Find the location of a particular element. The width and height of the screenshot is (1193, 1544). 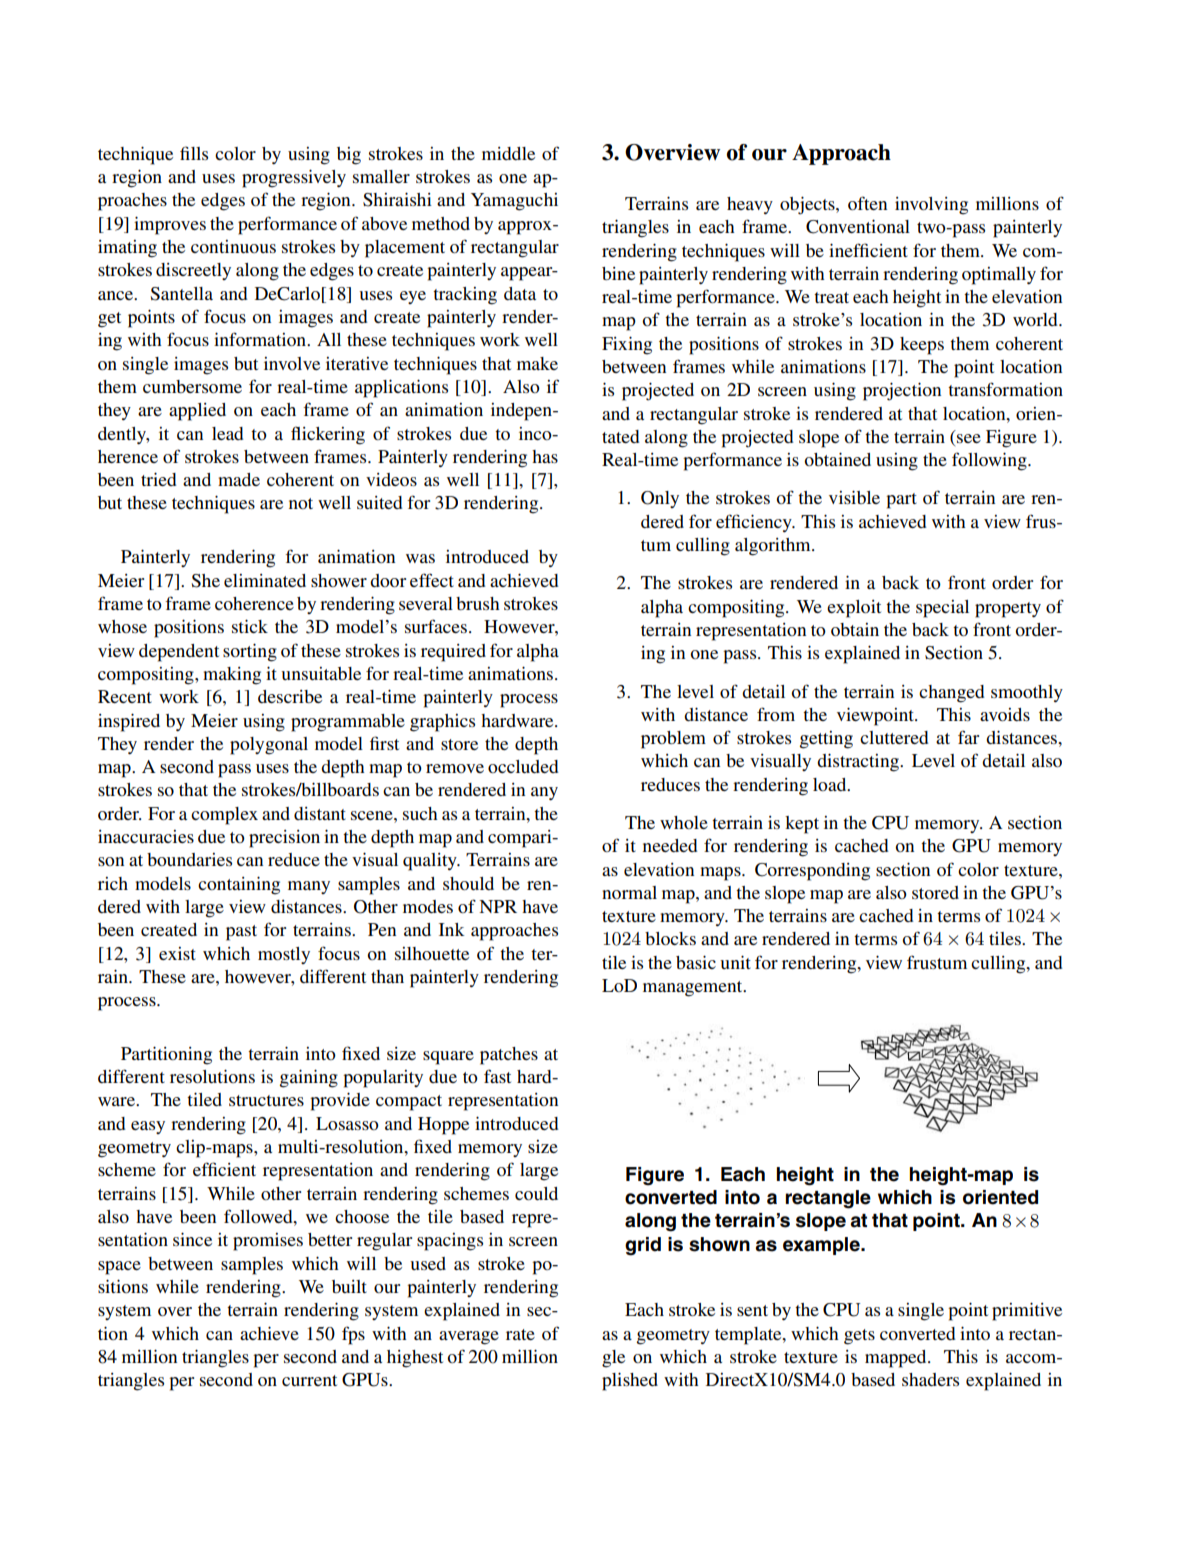

past is located at coordinates (241, 933).
